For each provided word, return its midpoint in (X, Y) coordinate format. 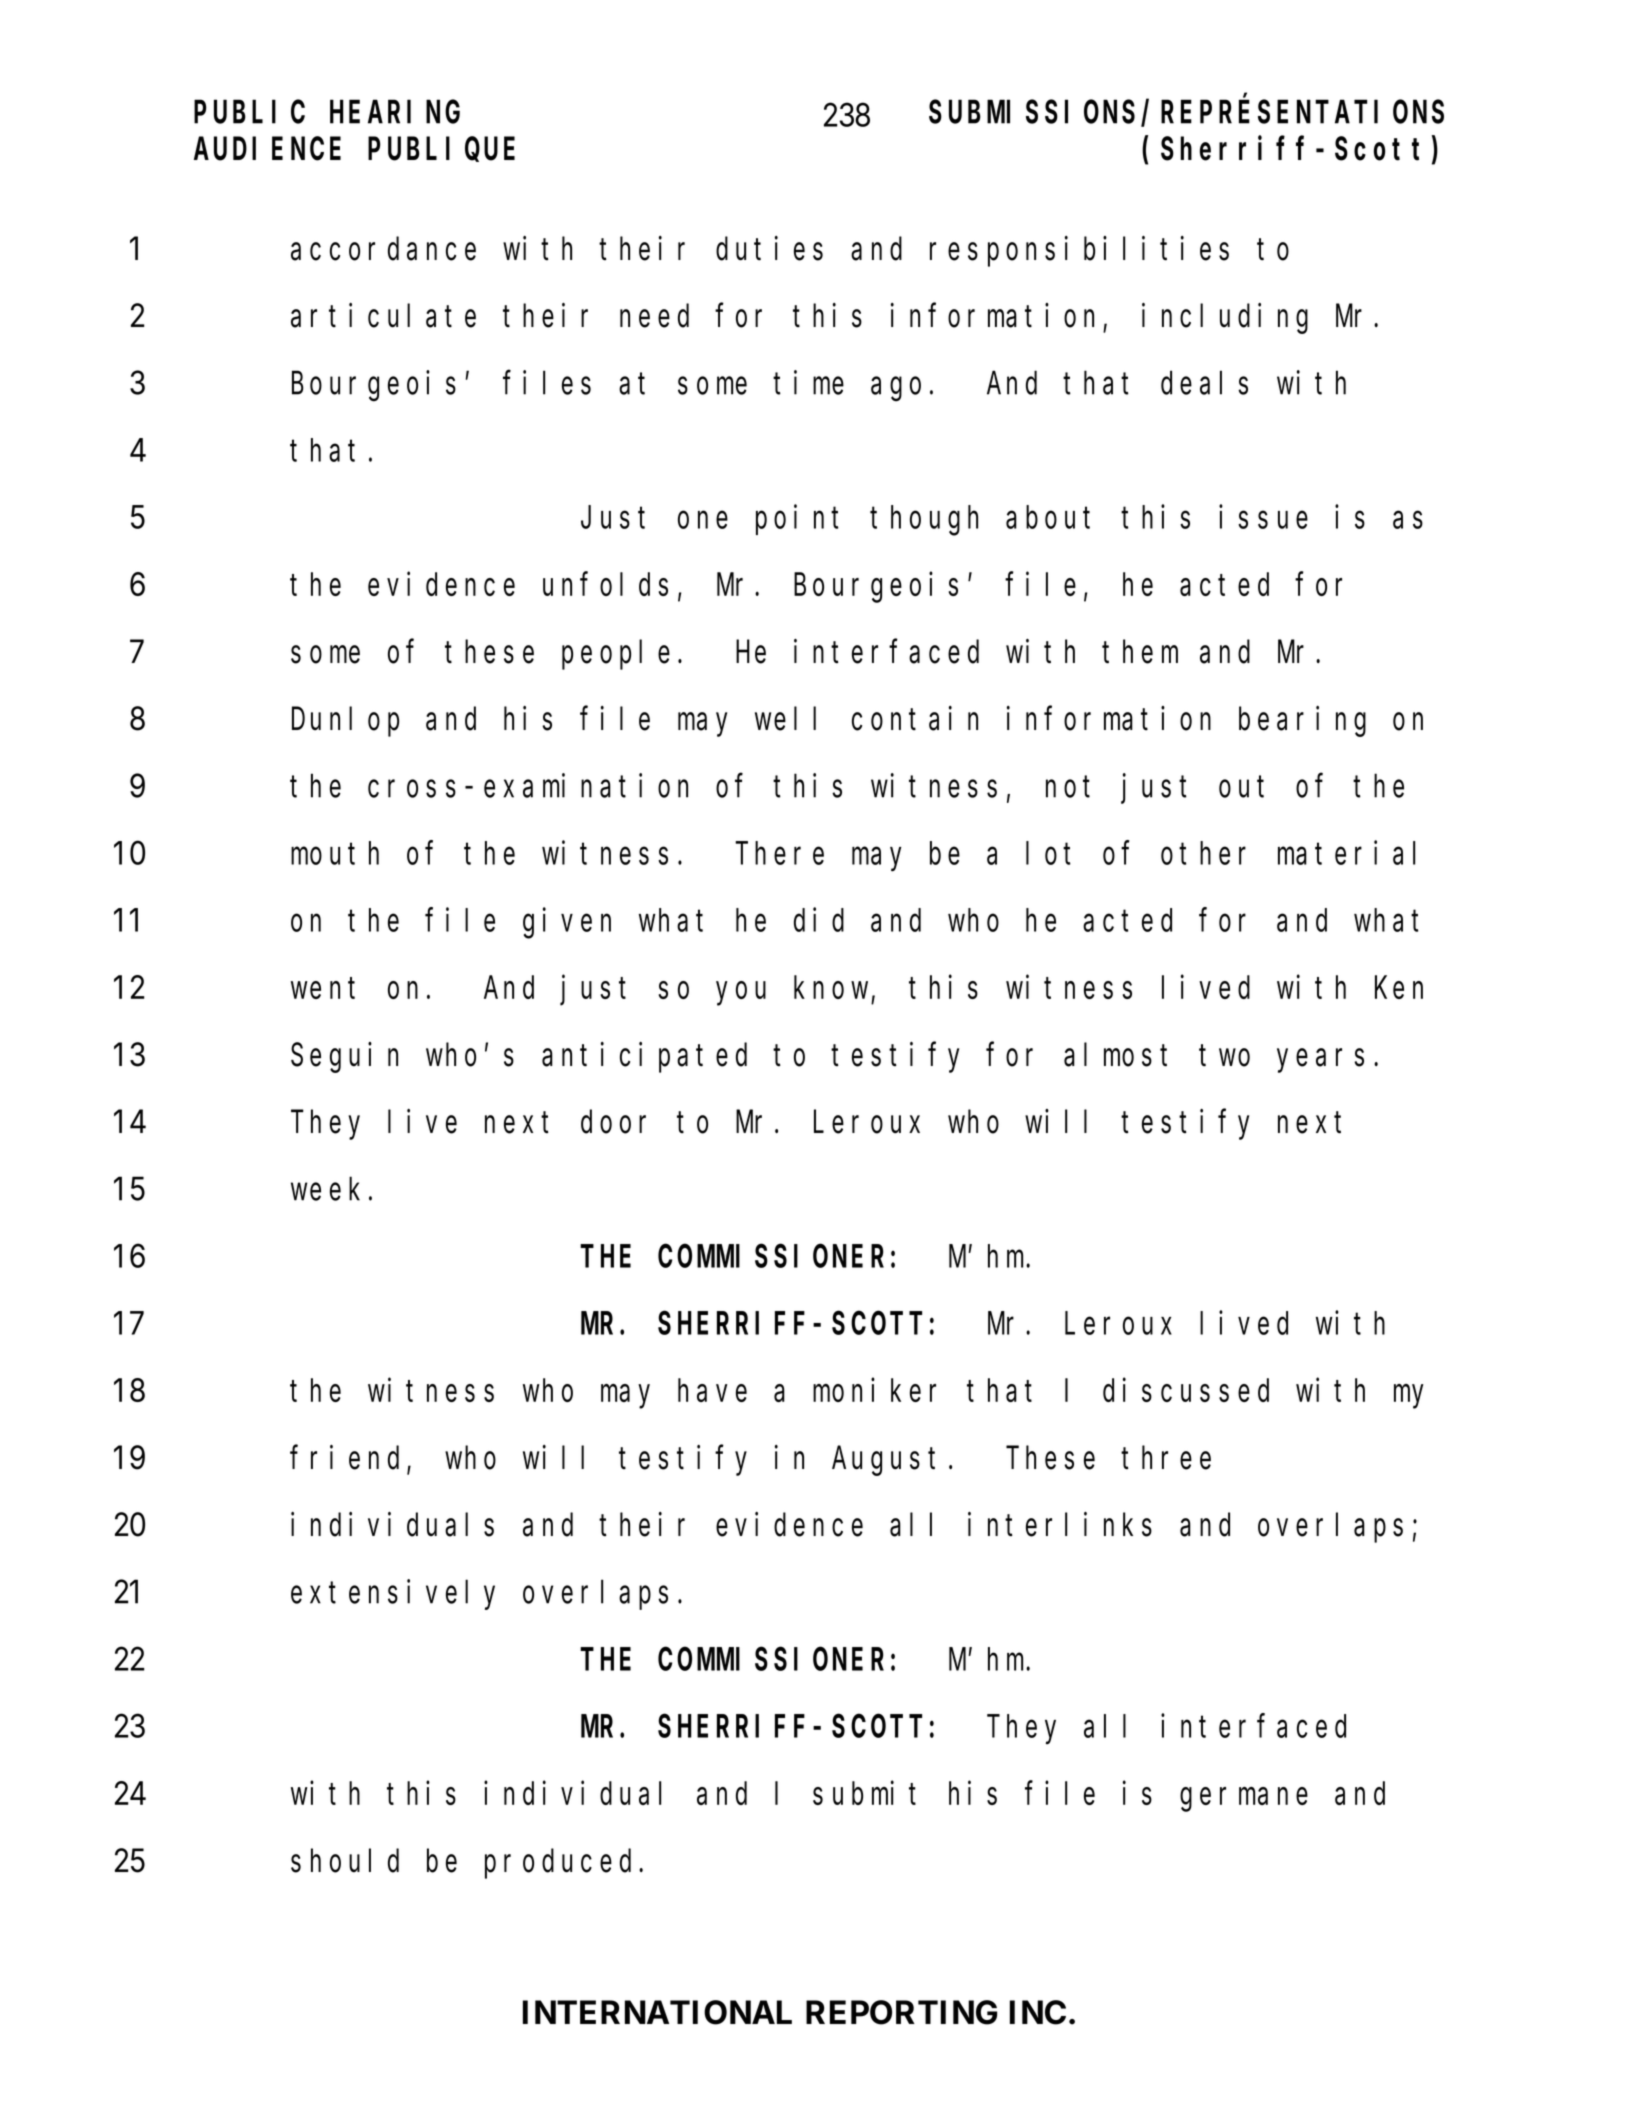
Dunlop (345, 722)
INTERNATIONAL (657, 2012)
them (1140, 652)
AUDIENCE (267, 150)
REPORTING (901, 2012)
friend (349, 1458)
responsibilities (1079, 251)
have (712, 1390)
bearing (1302, 721)
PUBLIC (249, 113)
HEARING (395, 113)
